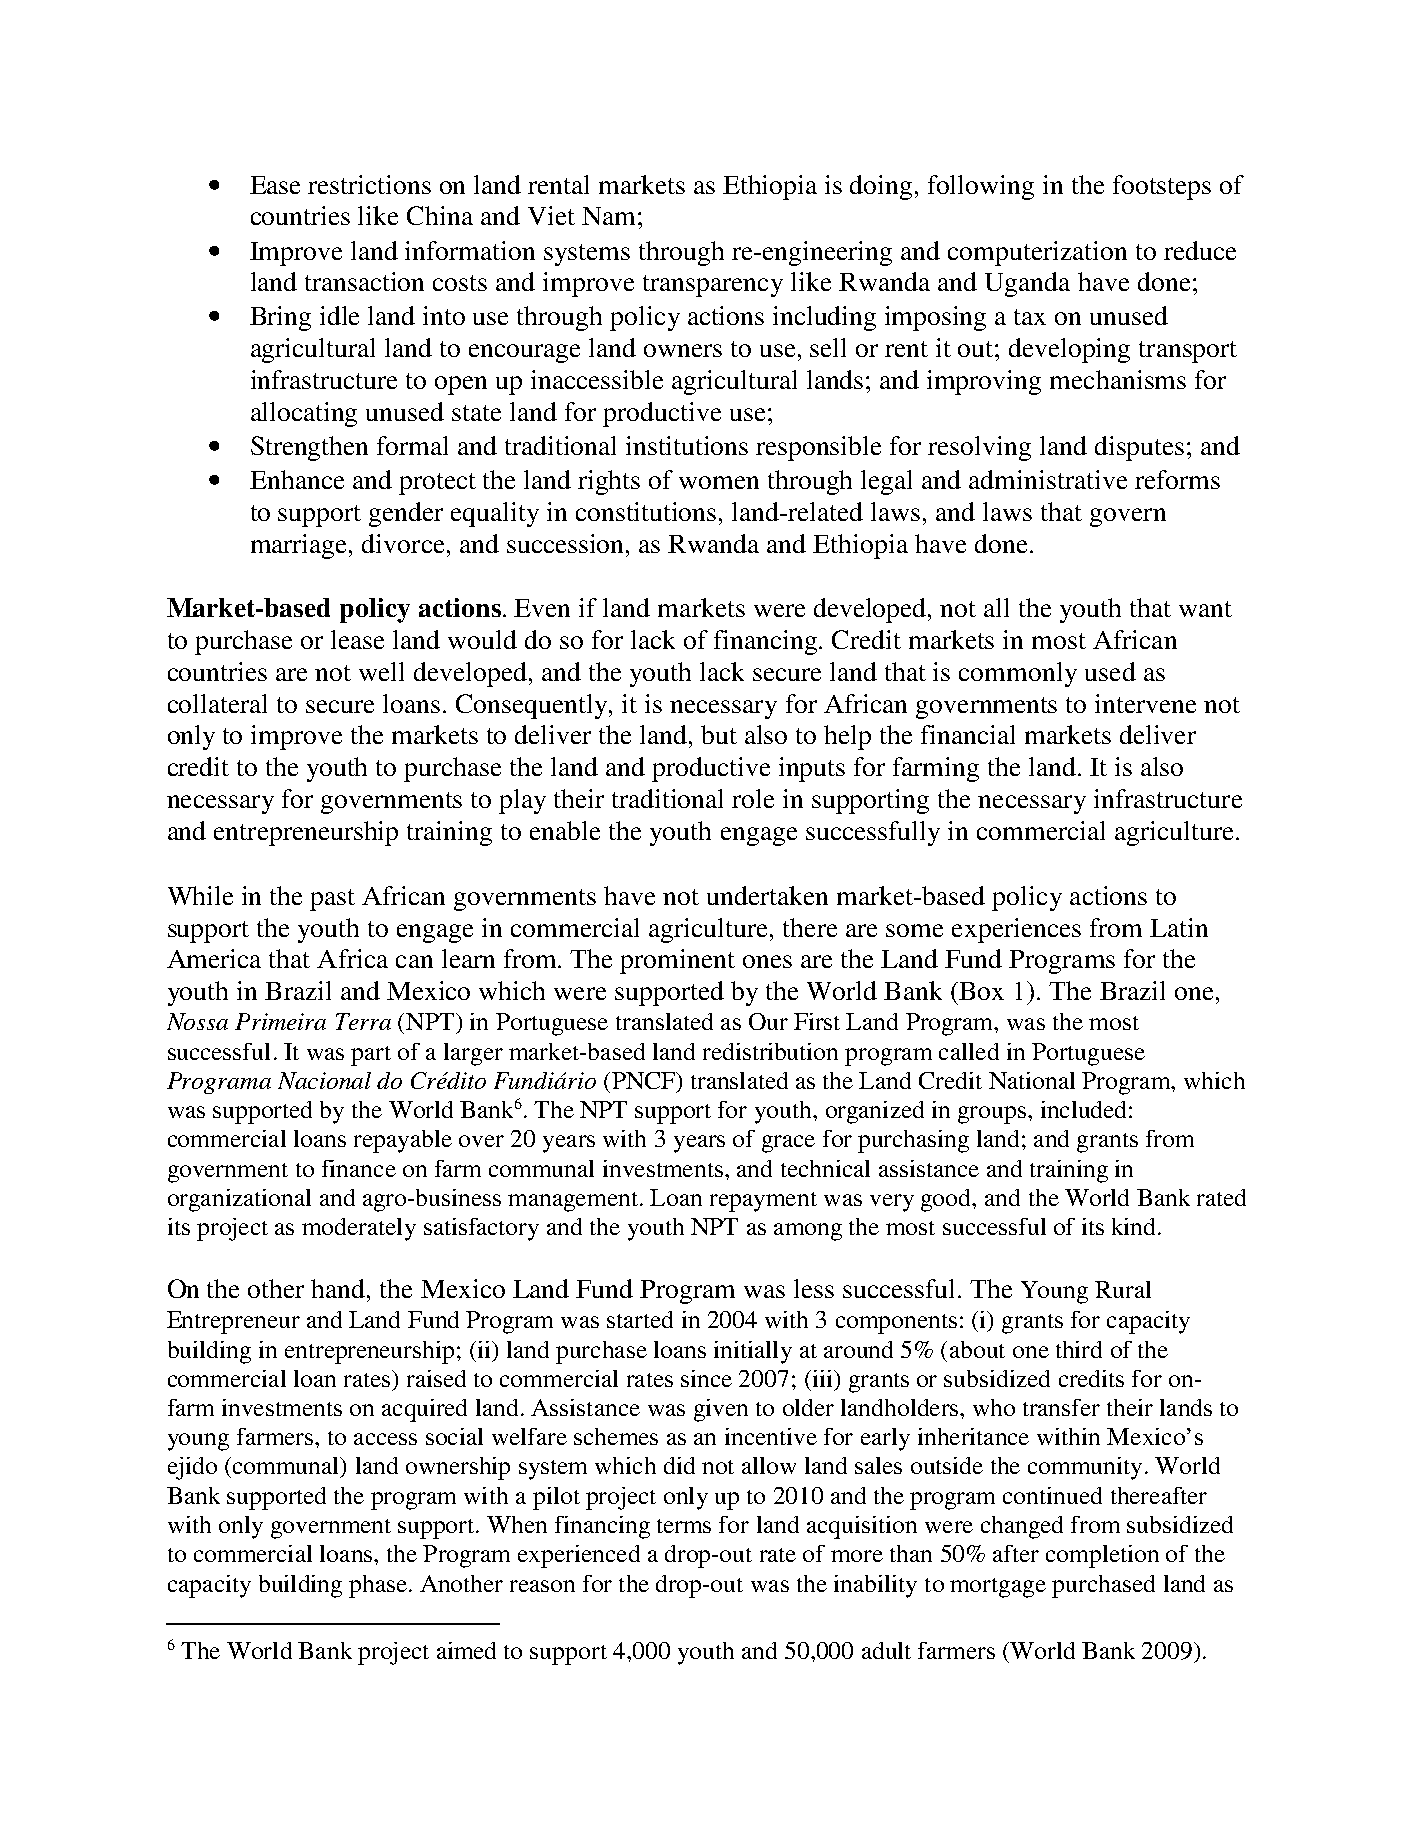  What do you see at coordinates (677, 961) in the page?
I see `prominent` at bounding box center [677, 961].
